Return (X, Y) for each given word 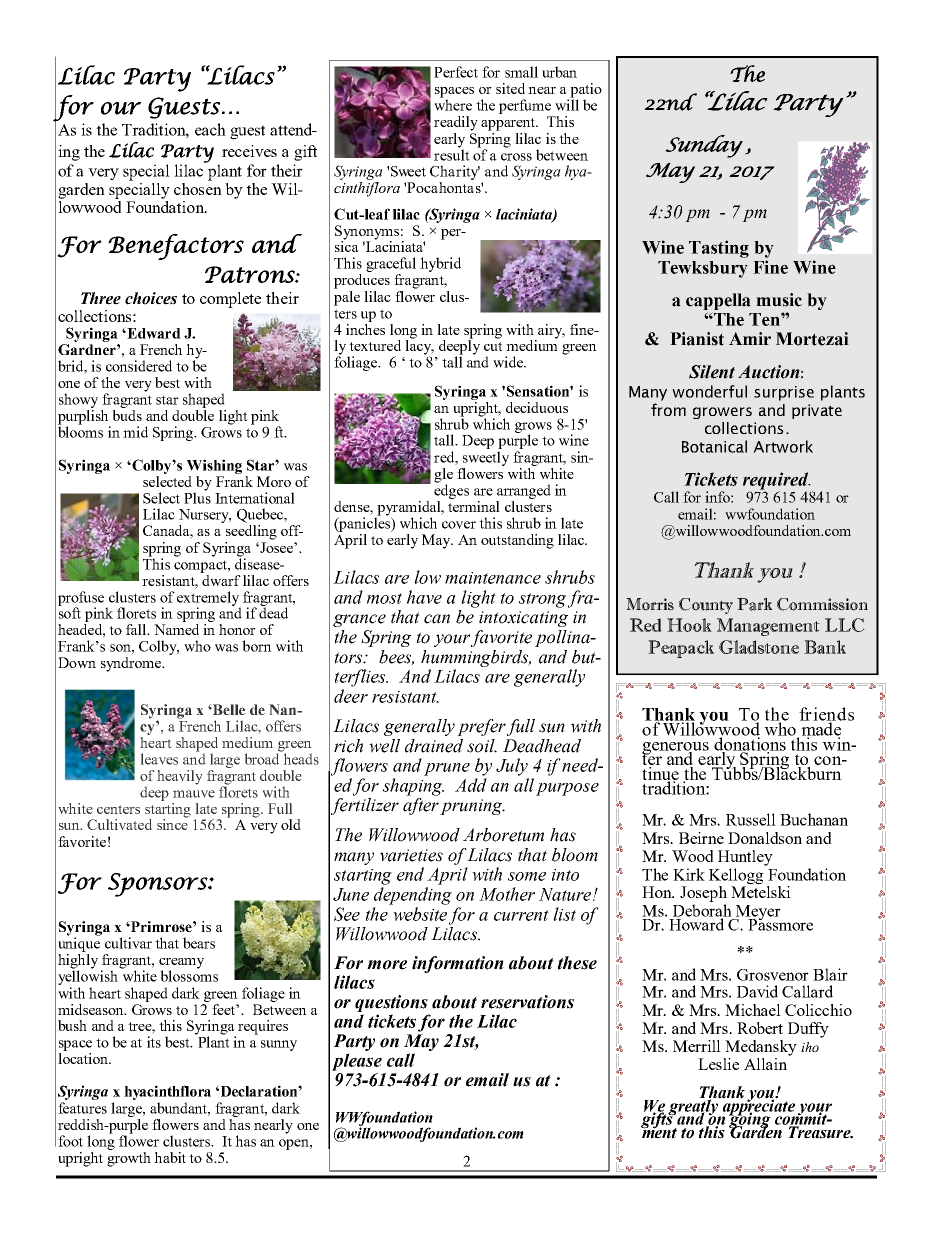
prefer (481, 727)
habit (170, 1157)
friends (826, 715)
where (453, 104)
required (777, 482)
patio (585, 91)
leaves (159, 759)
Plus (197, 497)
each (210, 129)
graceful (391, 264)
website (420, 914)
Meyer (758, 914)
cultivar (128, 943)
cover (459, 525)
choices (151, 298)
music (779, 300)
